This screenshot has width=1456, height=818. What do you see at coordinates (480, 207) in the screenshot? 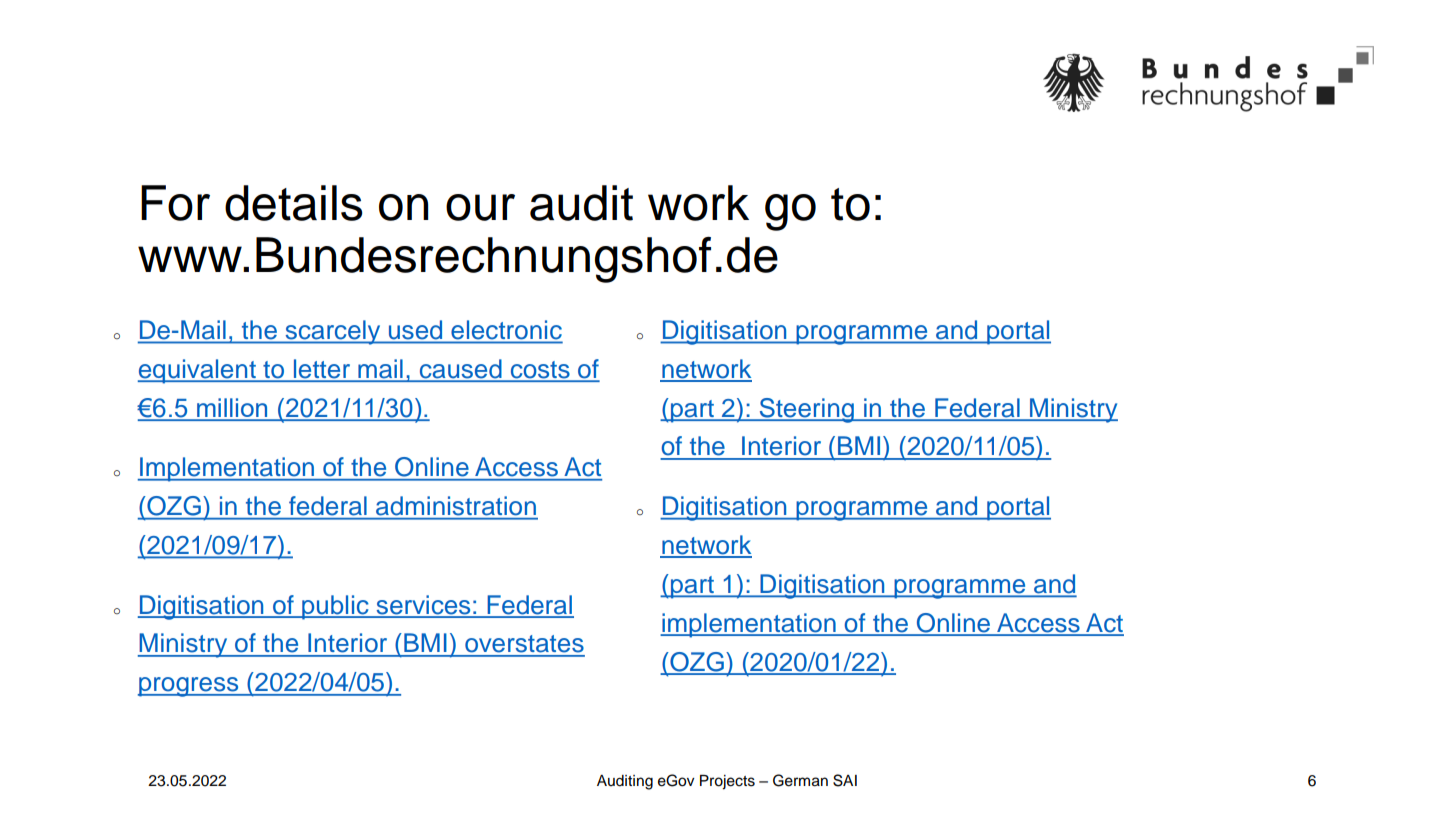
I see `our` at bounding box center [480, 207].
